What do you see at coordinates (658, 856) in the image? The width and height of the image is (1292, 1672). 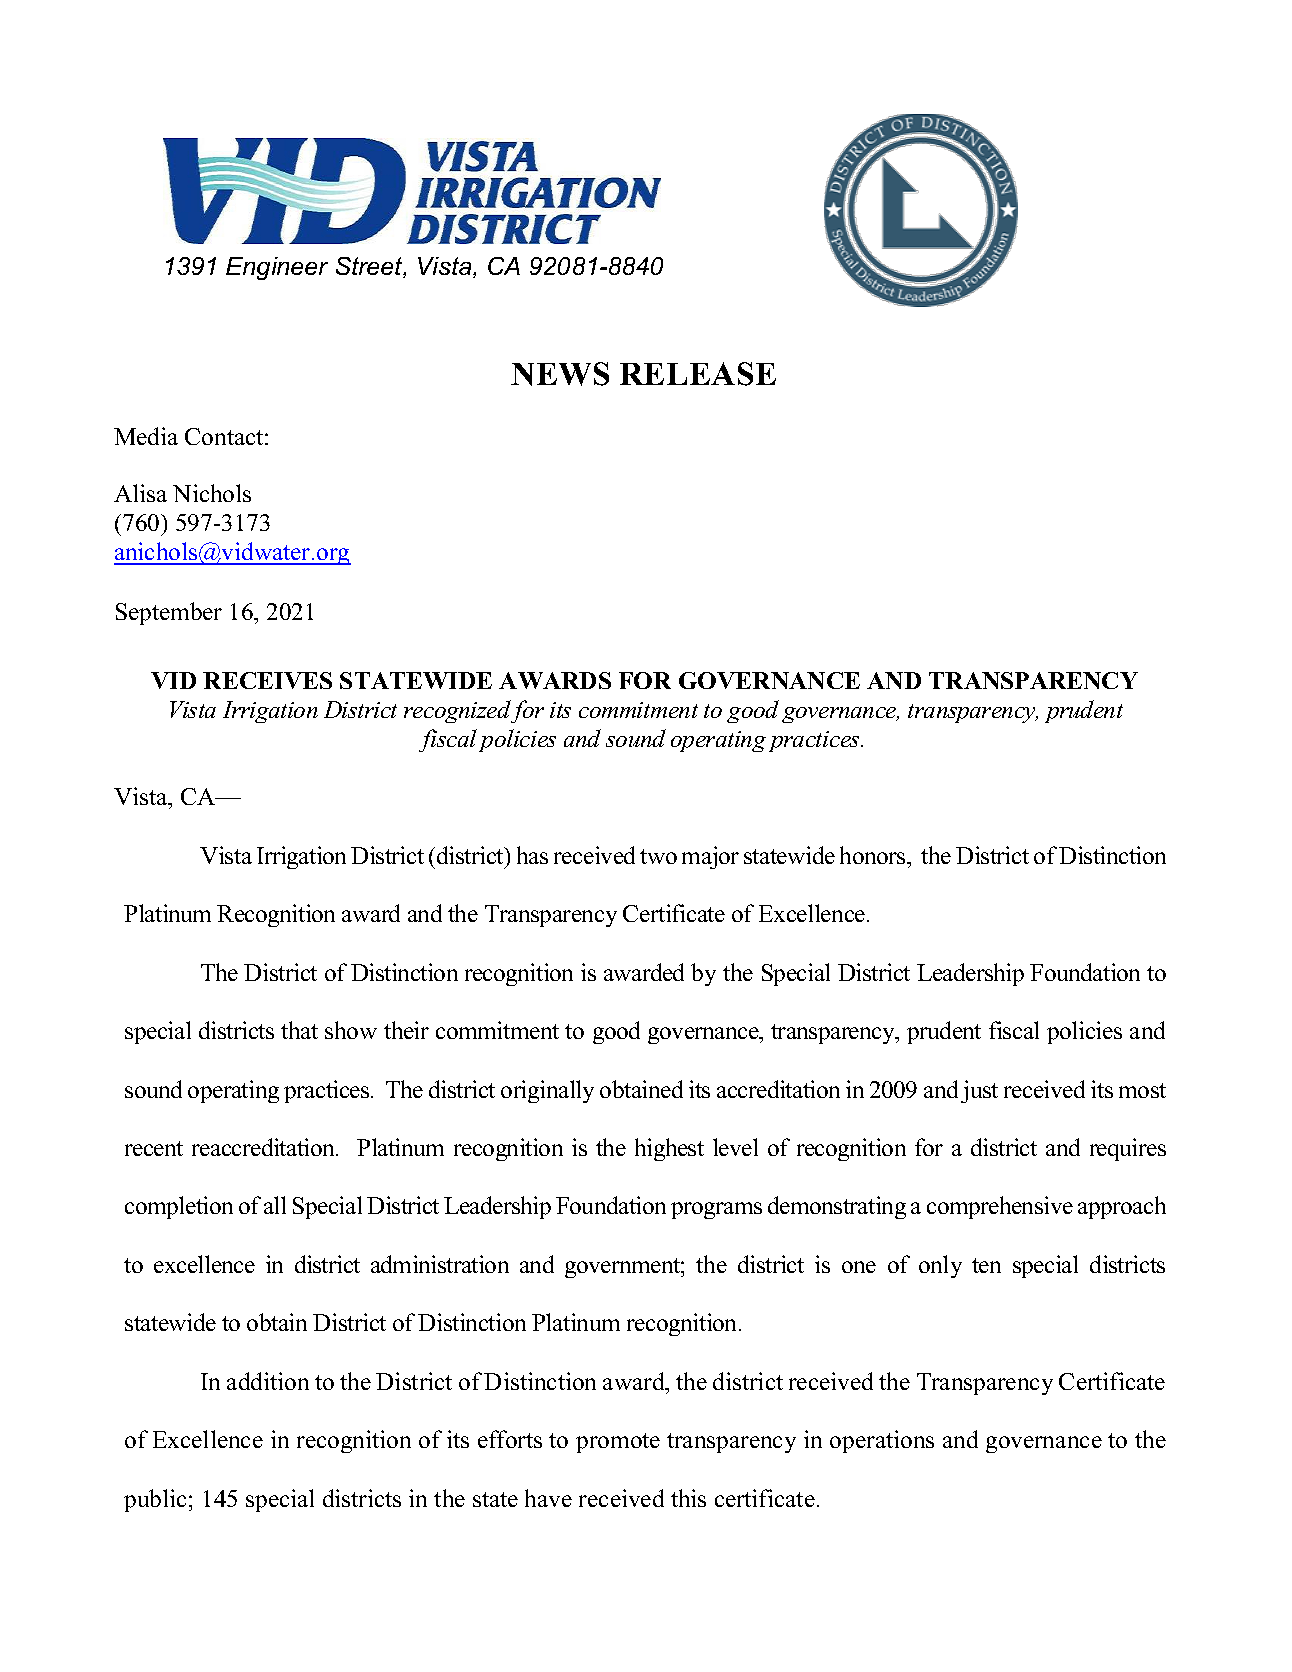 I see `two` at bounding box center [658, 856].
